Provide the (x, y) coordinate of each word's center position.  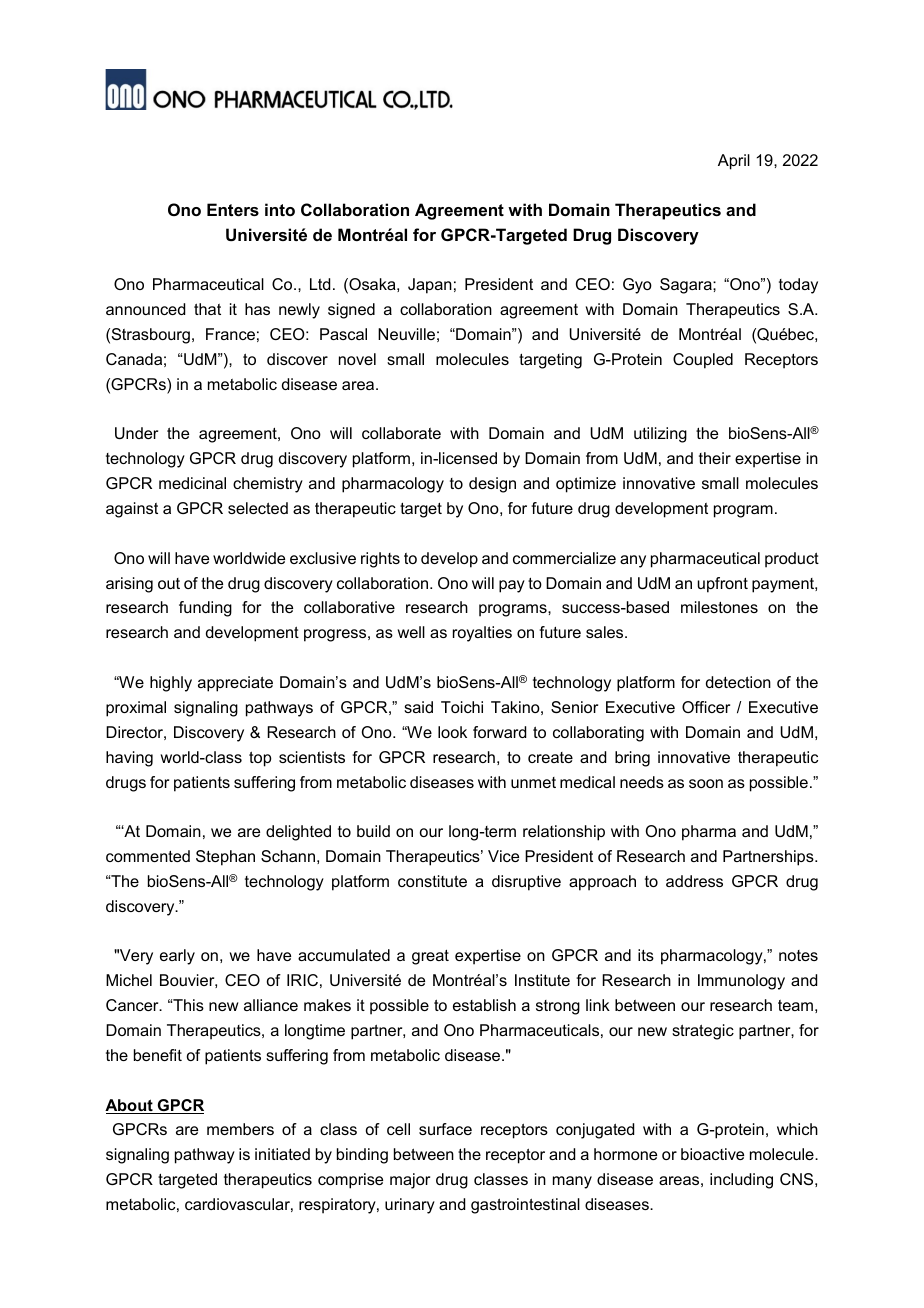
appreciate (235, 684)
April (734, 162)
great (430, 957)
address (694, 881)
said (418, 707)
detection (738, 682)
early (177, 957)
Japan (430, 286)
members (240, 1129)
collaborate (401, 433)
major (410, 1181)
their (715, 458)
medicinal (192, 483)
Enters (233, 209)
